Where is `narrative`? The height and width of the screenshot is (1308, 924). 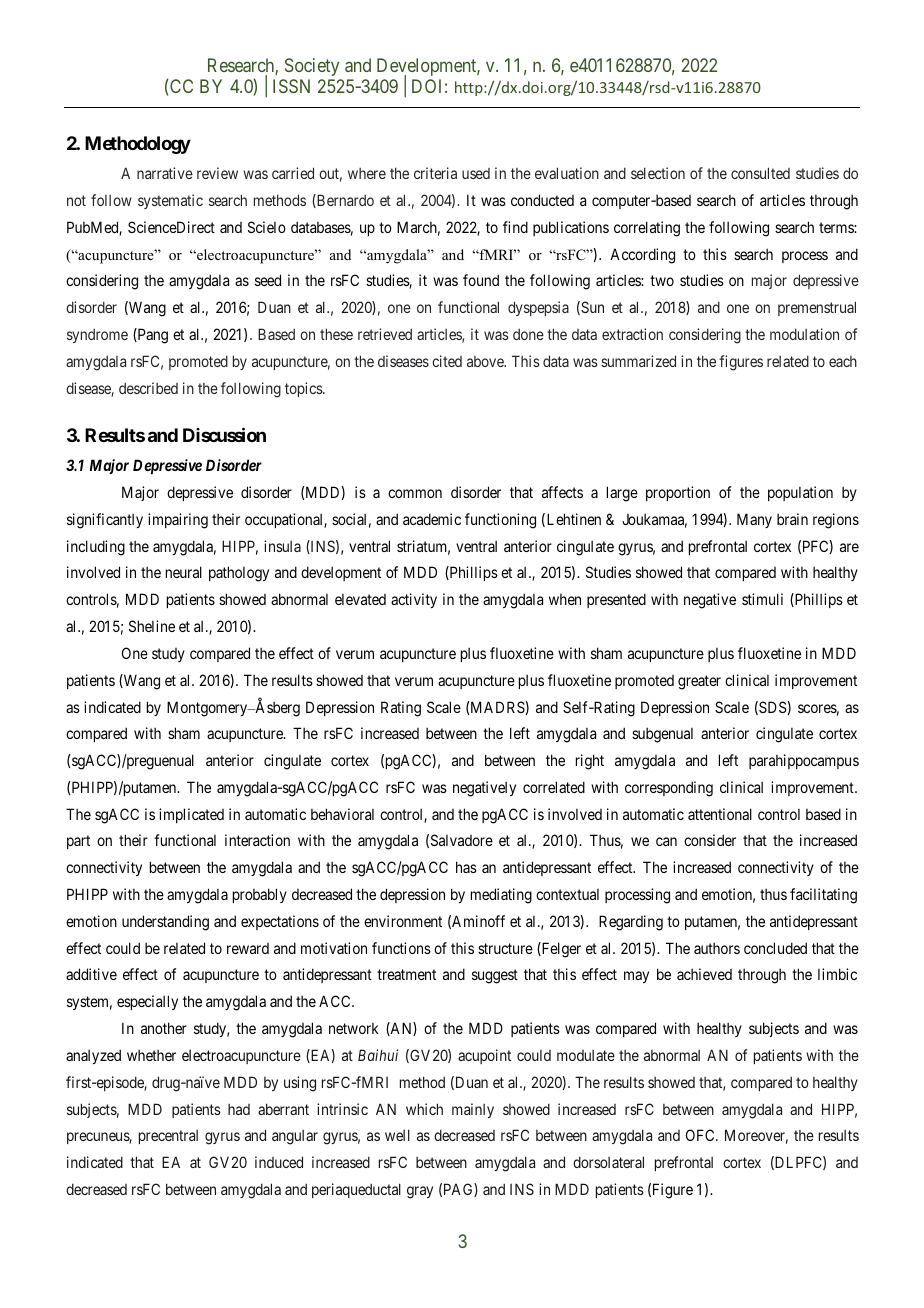
narrative is located at coordinates (165, 173).
